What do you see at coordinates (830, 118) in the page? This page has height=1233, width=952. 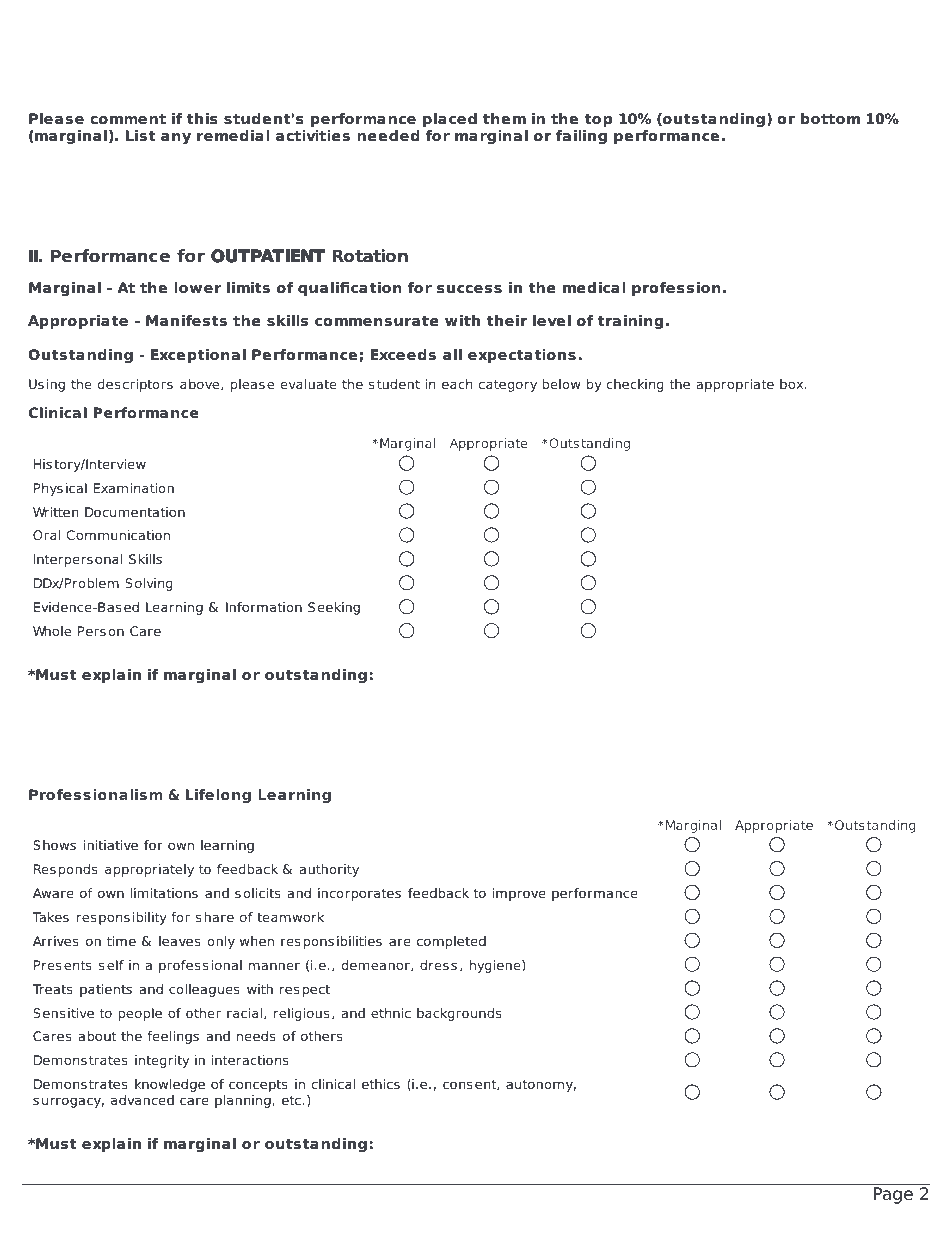 I see `bottom` at bounding box center [830, 118].
